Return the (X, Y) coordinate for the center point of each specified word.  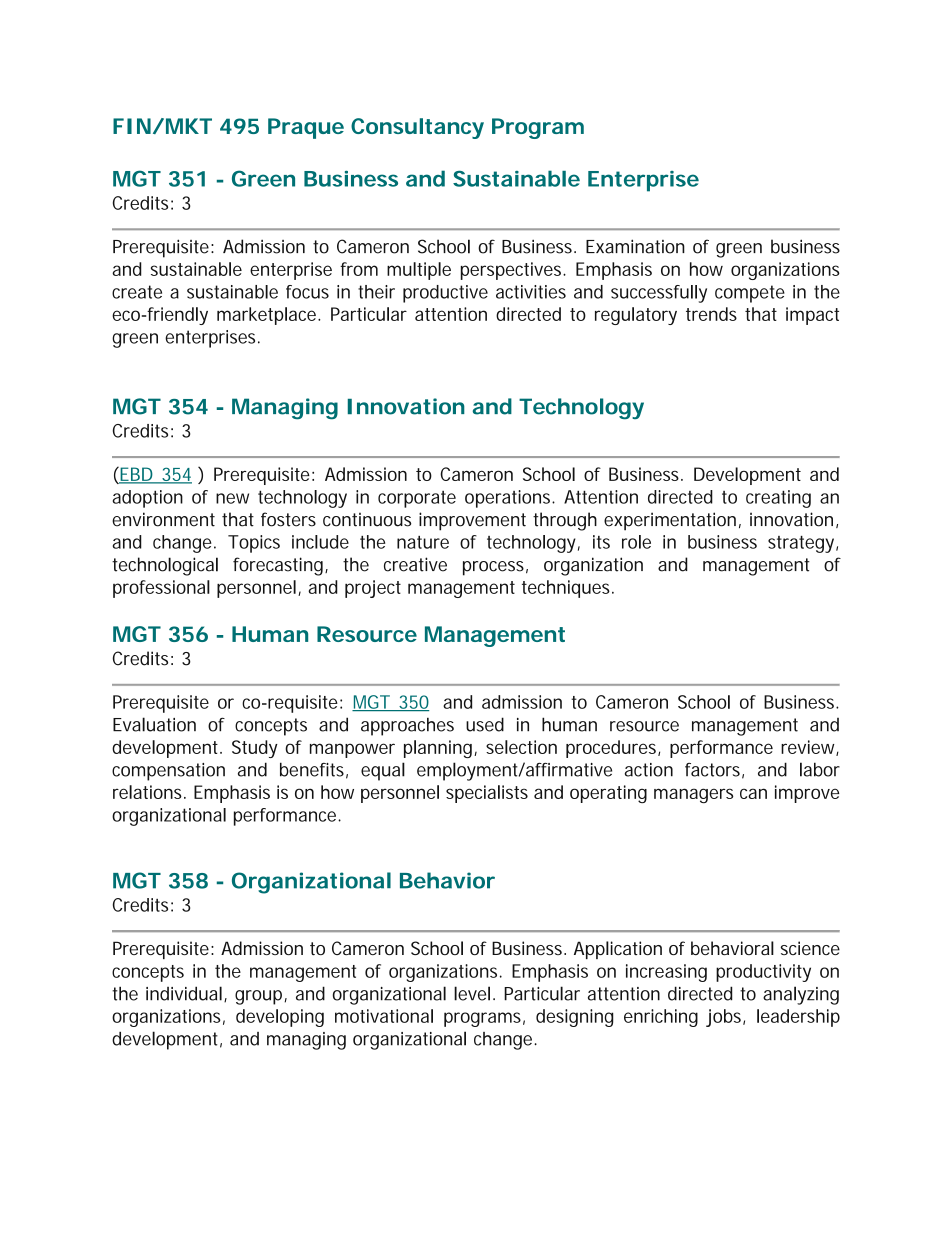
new (232, 498)
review (810, 748)
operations (509, 499)
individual (184, 993)
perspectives (513, 271)
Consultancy (417, 128)
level (472, 993)
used (485, 724)
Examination (635, 246)
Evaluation (154, 724)
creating (778, 499)
